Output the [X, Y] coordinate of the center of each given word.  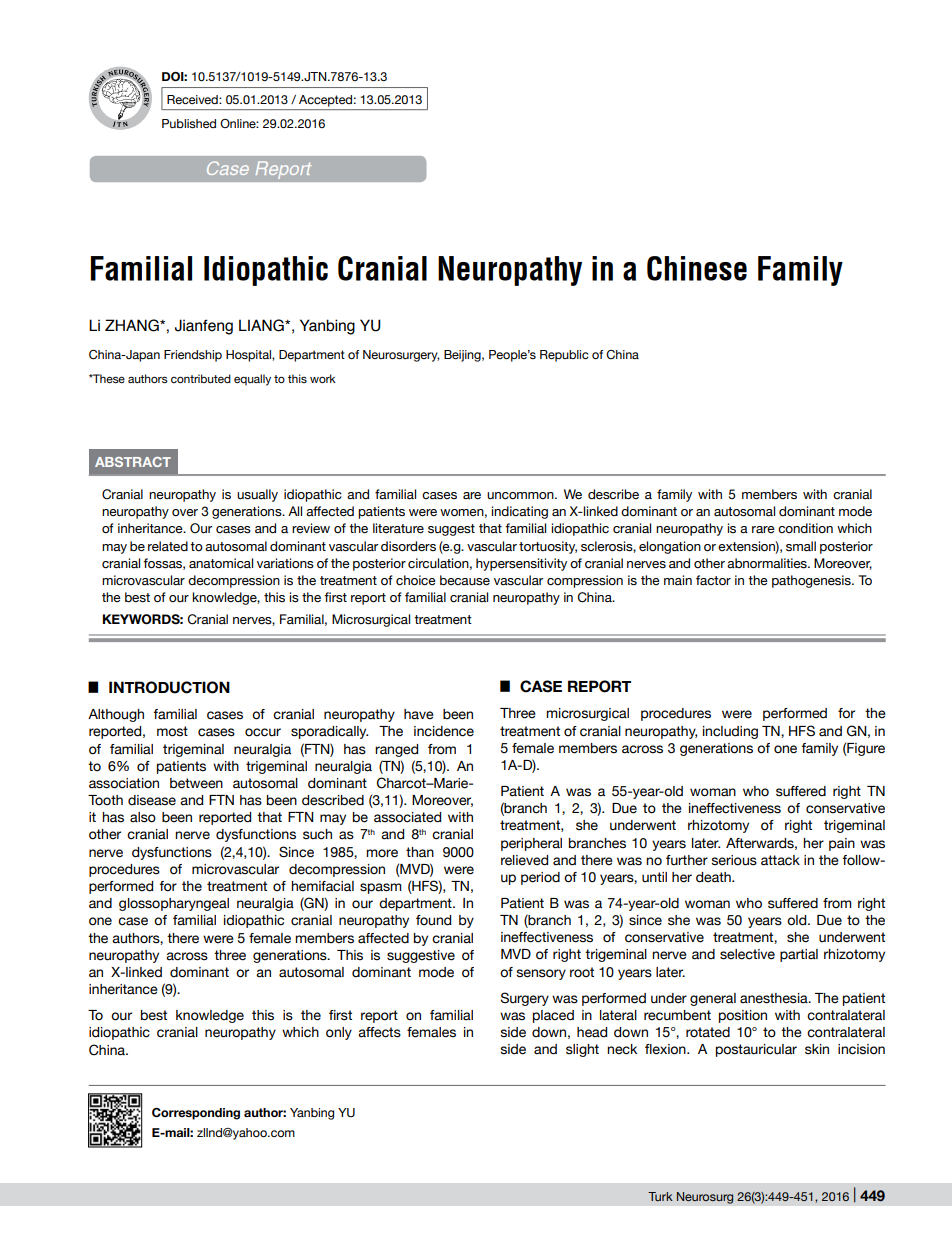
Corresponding [196, 1114]
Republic [564, 356]
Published [189, 123]
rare [763, 529]
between [196, 783]
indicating [519, 512]
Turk [660, 1196]
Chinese [697, 268]
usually [257, 495]
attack [780, 860]
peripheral [531, 844]
